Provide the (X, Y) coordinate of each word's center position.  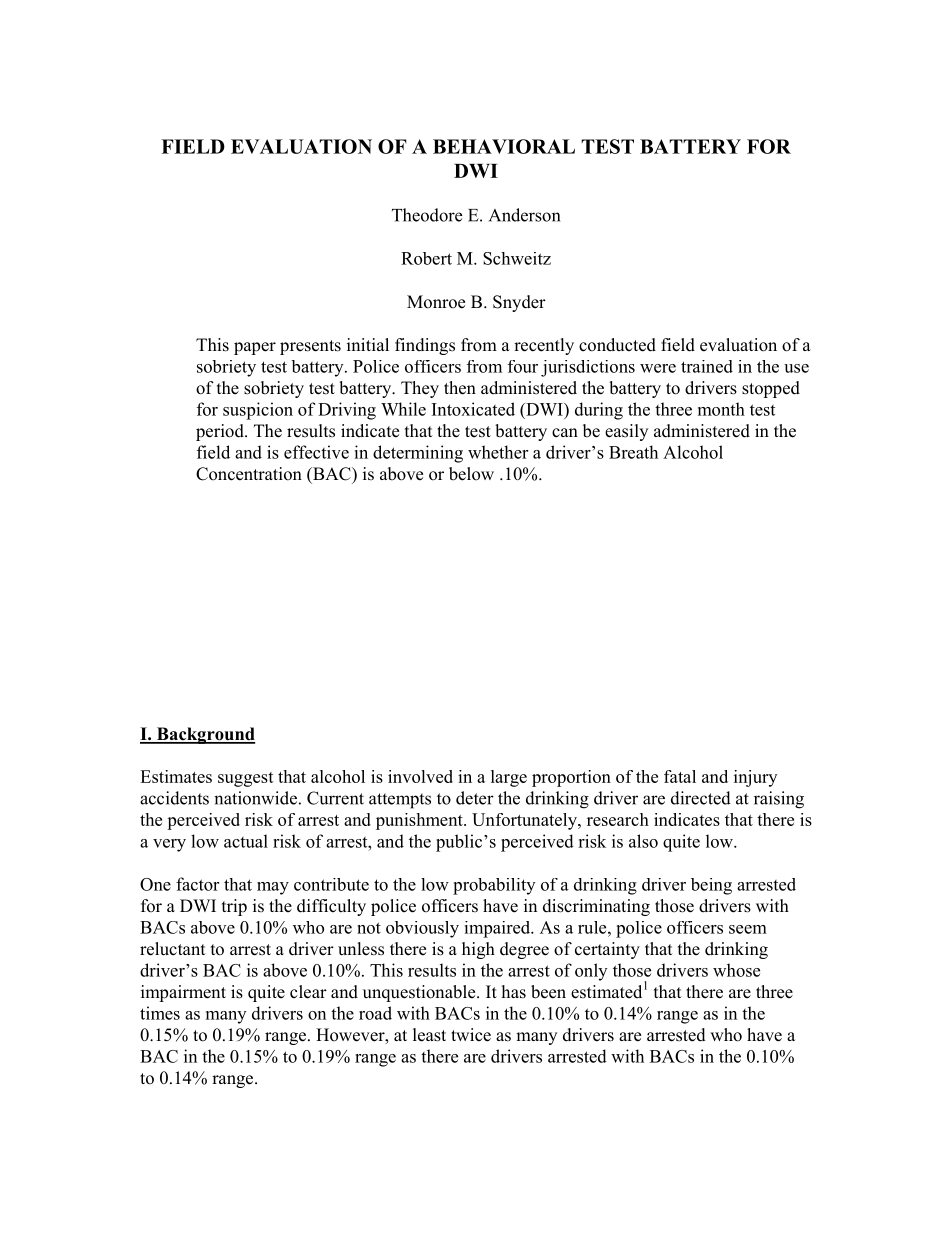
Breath (633, 452)
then (460, 388)
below (471, 474)
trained (707, 366)
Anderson (524, 215)
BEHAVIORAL (504, 146)
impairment (183, 993)
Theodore (427, 215)
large (509, 778)
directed (701, 798)
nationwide (255, 798)
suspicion (258, 411)
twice (471, 1035)
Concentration (249, 474)
